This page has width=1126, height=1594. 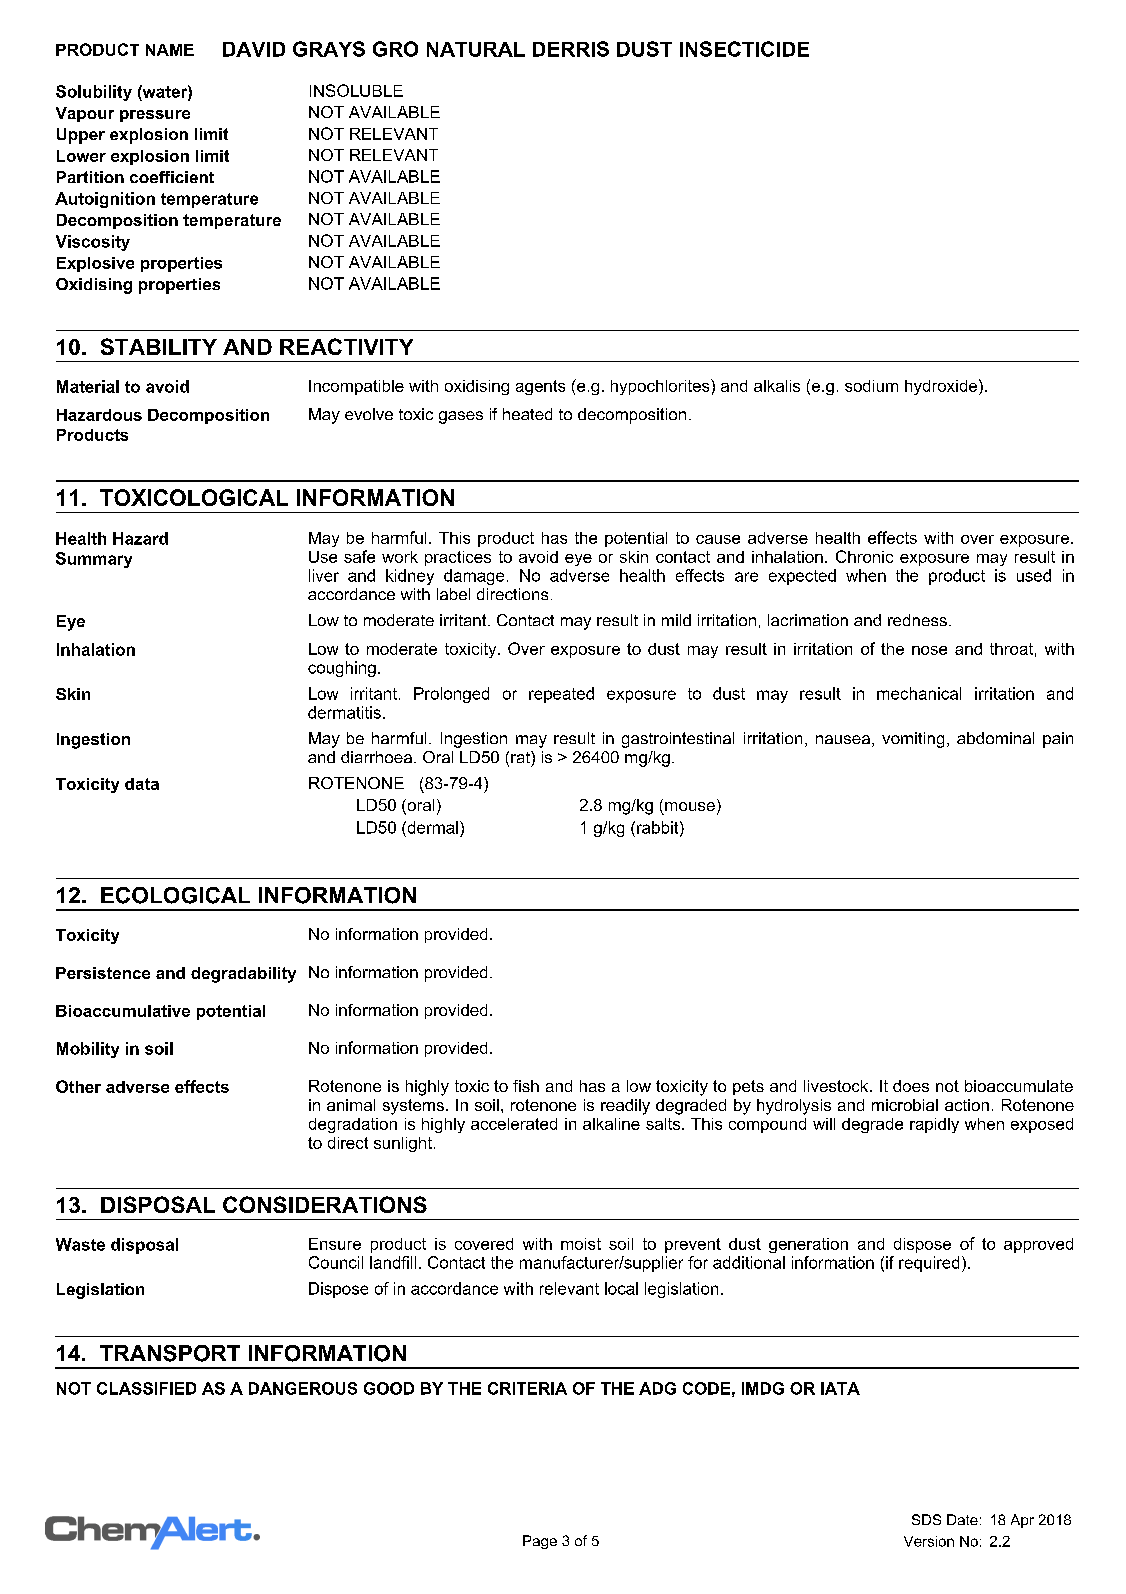 What do you see at coordinates (146, 1388) in the page?
I see `CLASSIFIED` at bounding box center [146, 1388].
